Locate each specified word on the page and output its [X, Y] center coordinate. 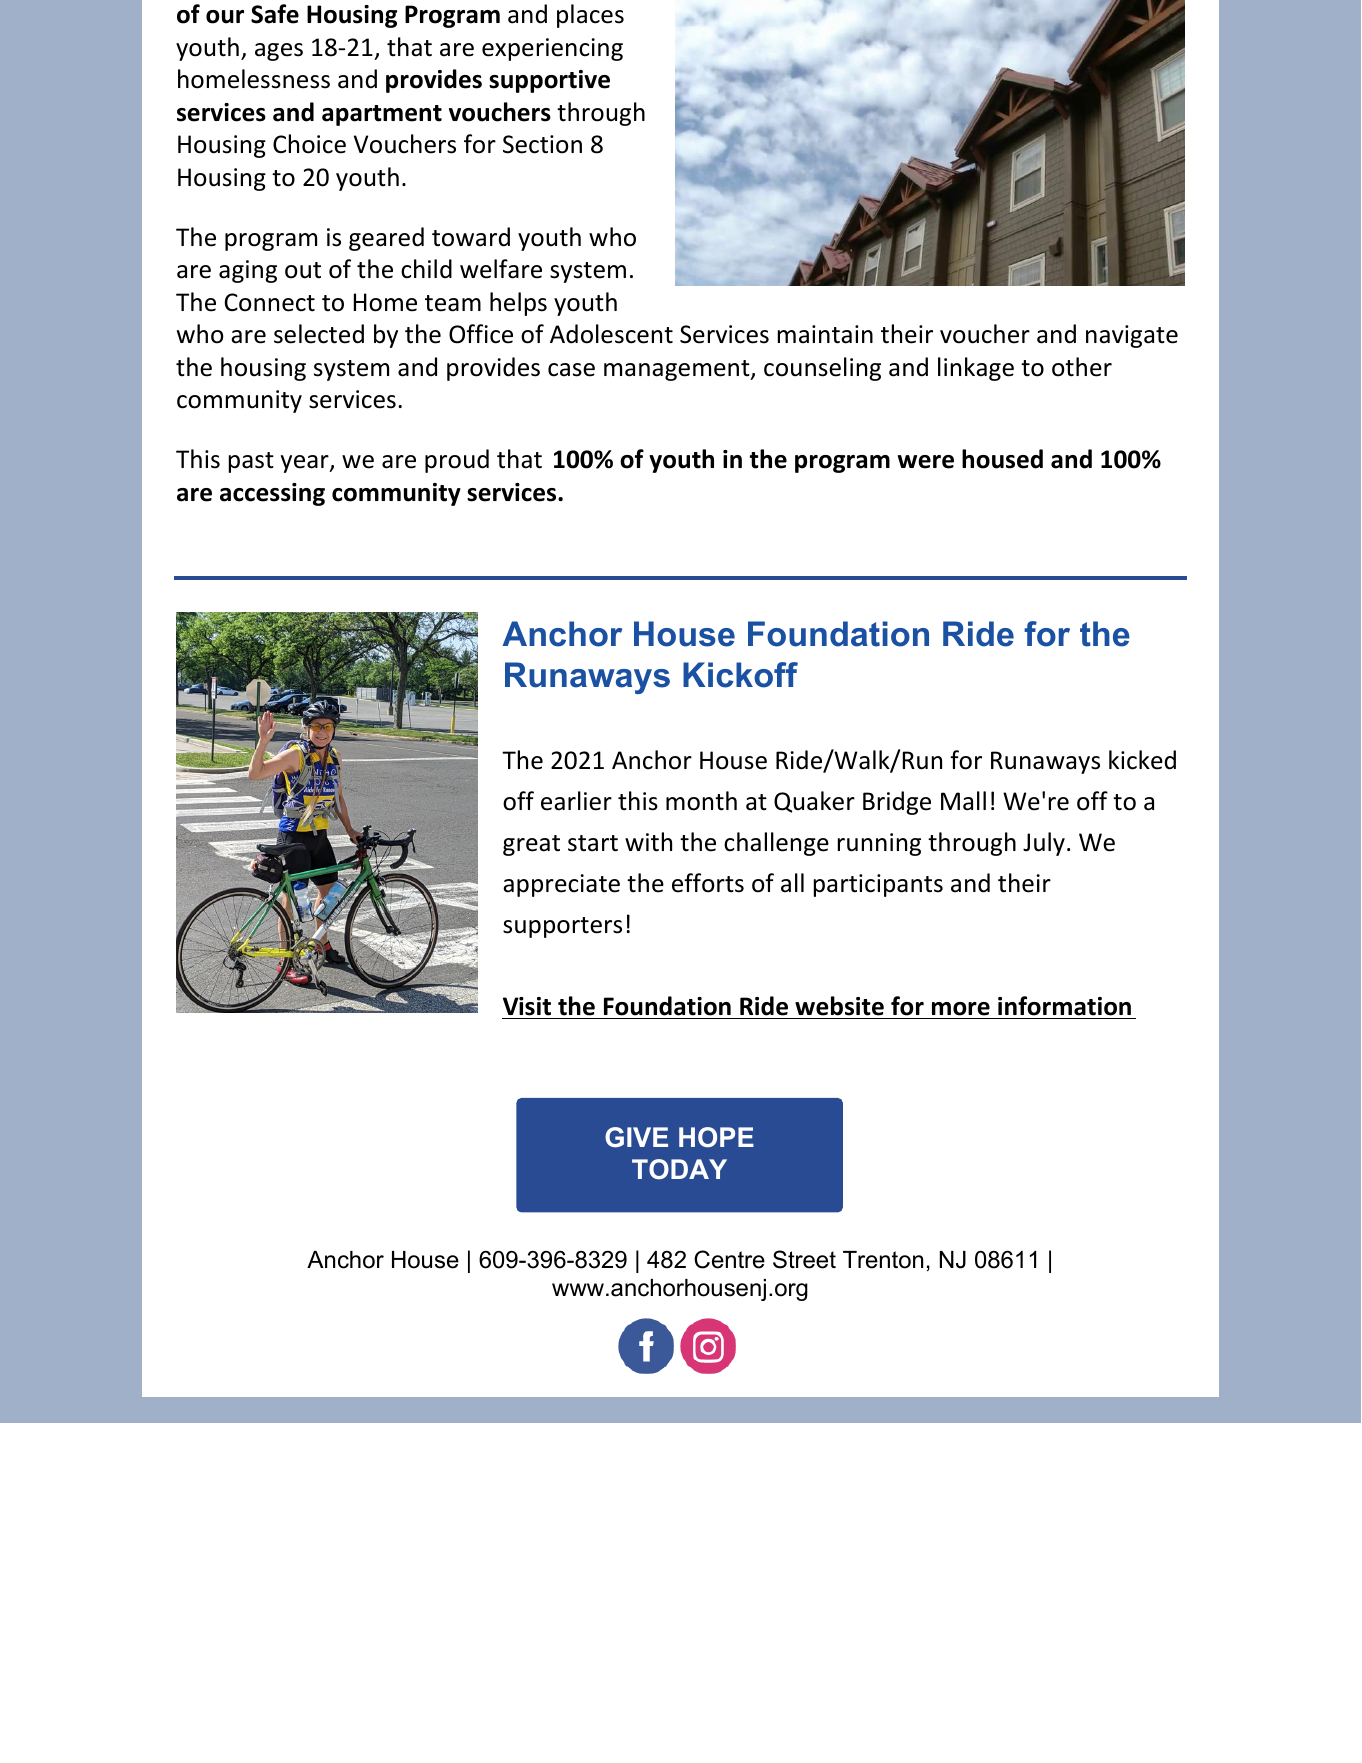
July [1044, 844]
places [590, 16]
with [648, 842]
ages [279, 52]
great [531, 845]
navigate [1132, 336]
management [678, 370]
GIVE [636, 1137]
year [306, 464]
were [926, 462]
